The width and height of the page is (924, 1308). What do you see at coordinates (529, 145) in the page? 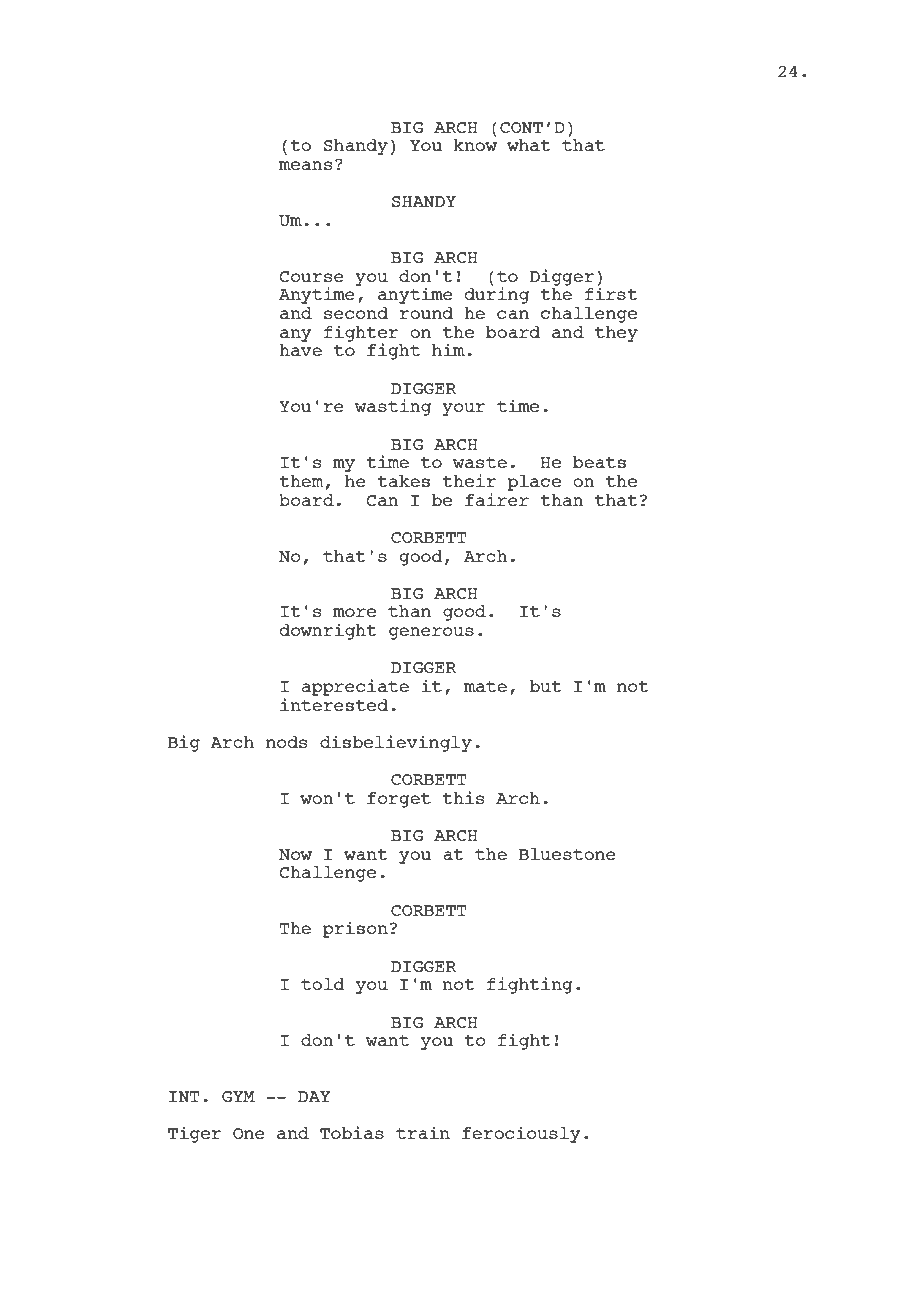
I see `what` at bounding box center [529, 145].
